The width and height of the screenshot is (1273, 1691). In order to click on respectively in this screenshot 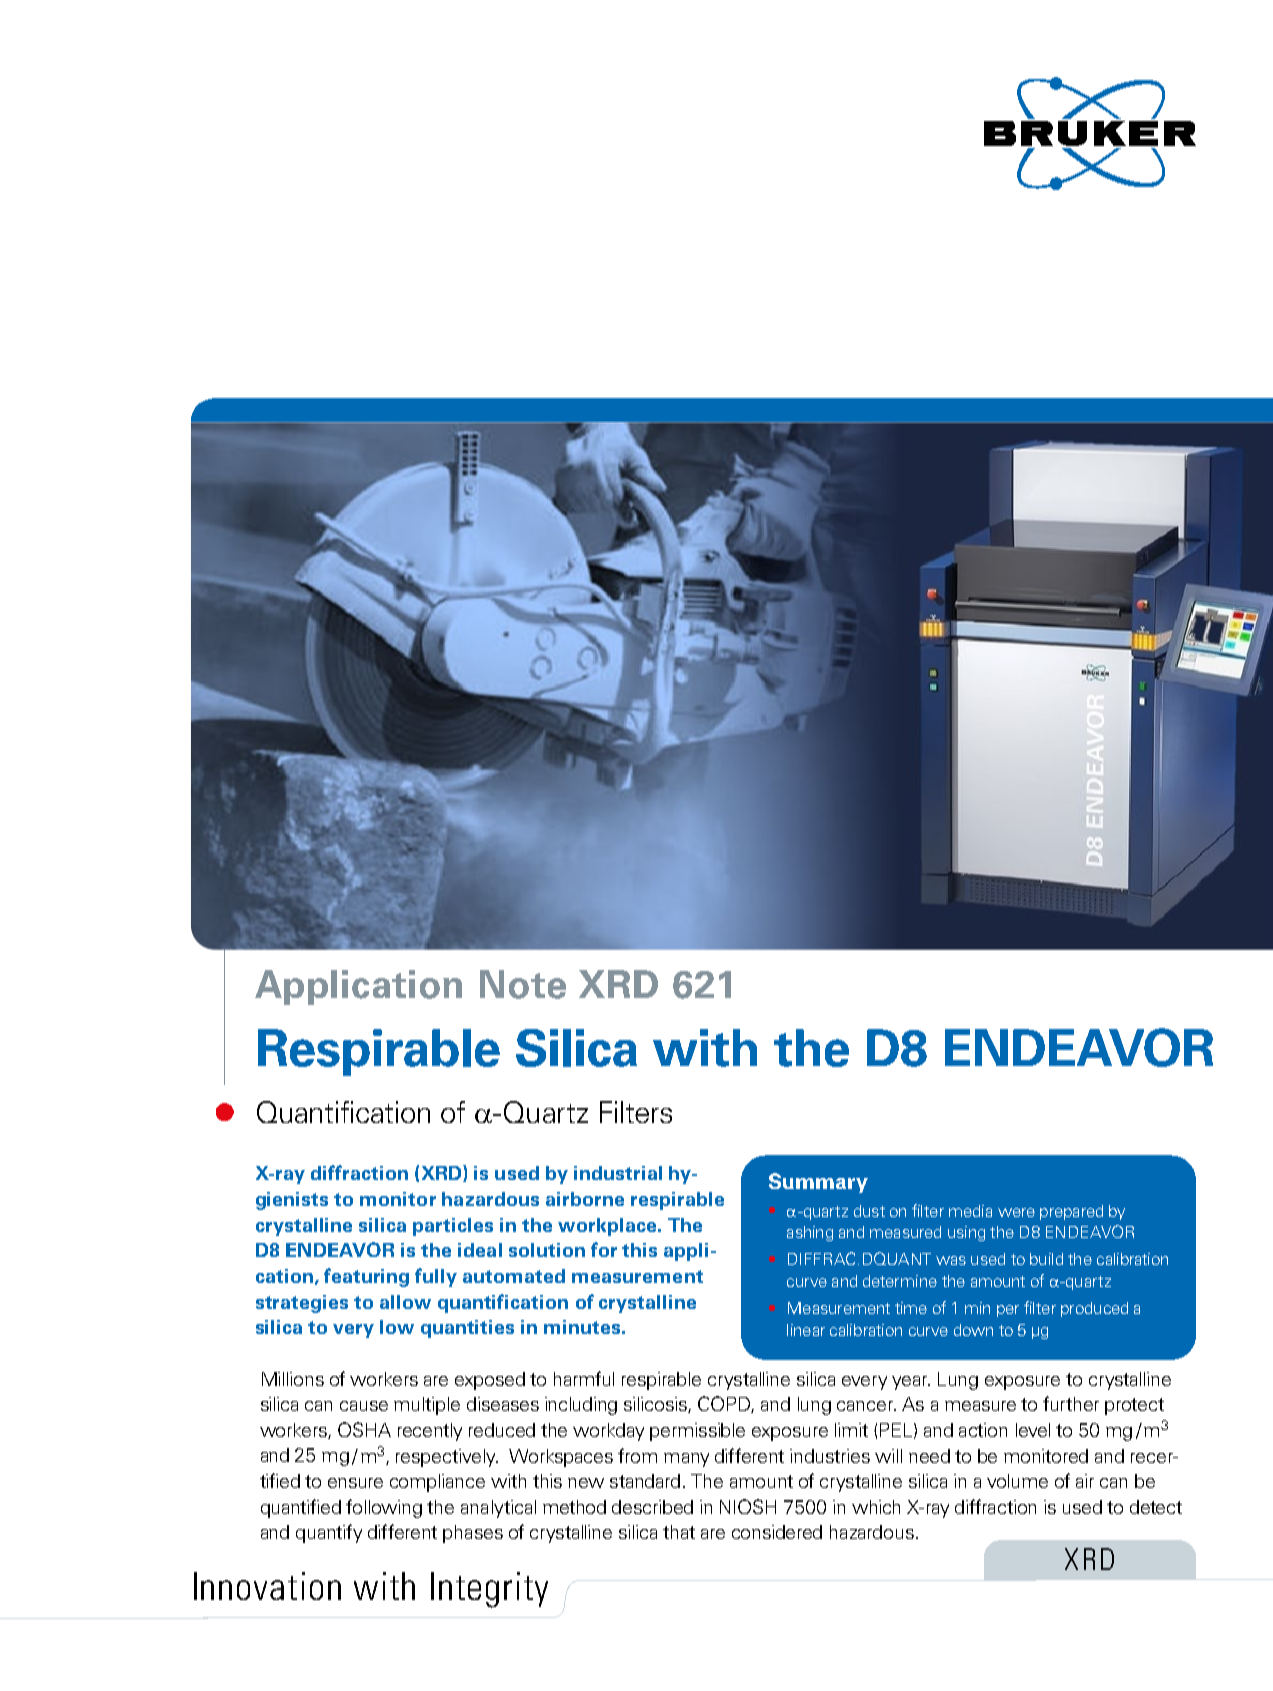, I will do `click(447, 1458)`.
